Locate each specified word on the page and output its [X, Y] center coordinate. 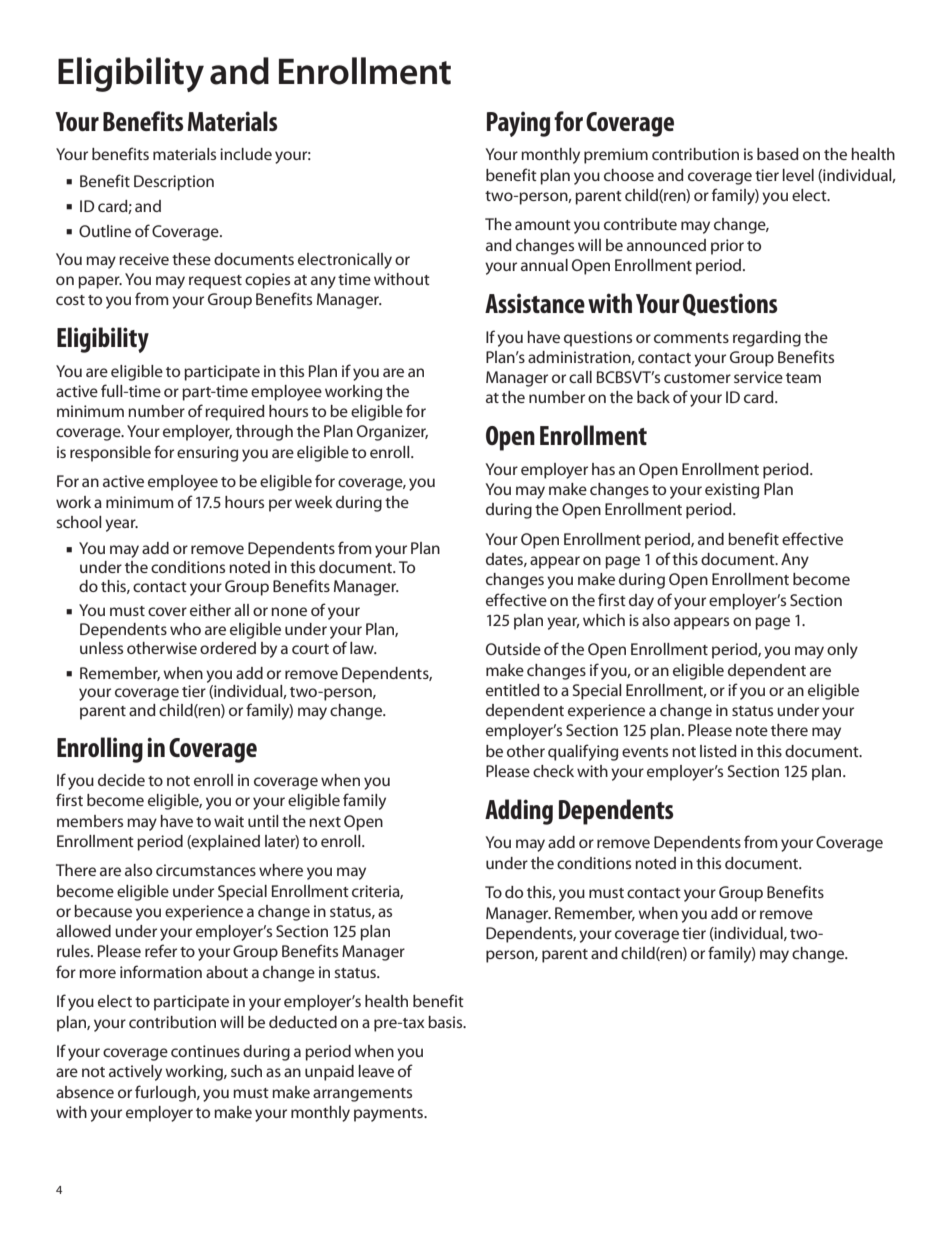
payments [389, 1115]
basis [446, 1022]
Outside [513, 649]
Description [174, 183]
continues [205, 1051]
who [185, 629]
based [778, 154]
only [842, 651]
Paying [518, 124]
